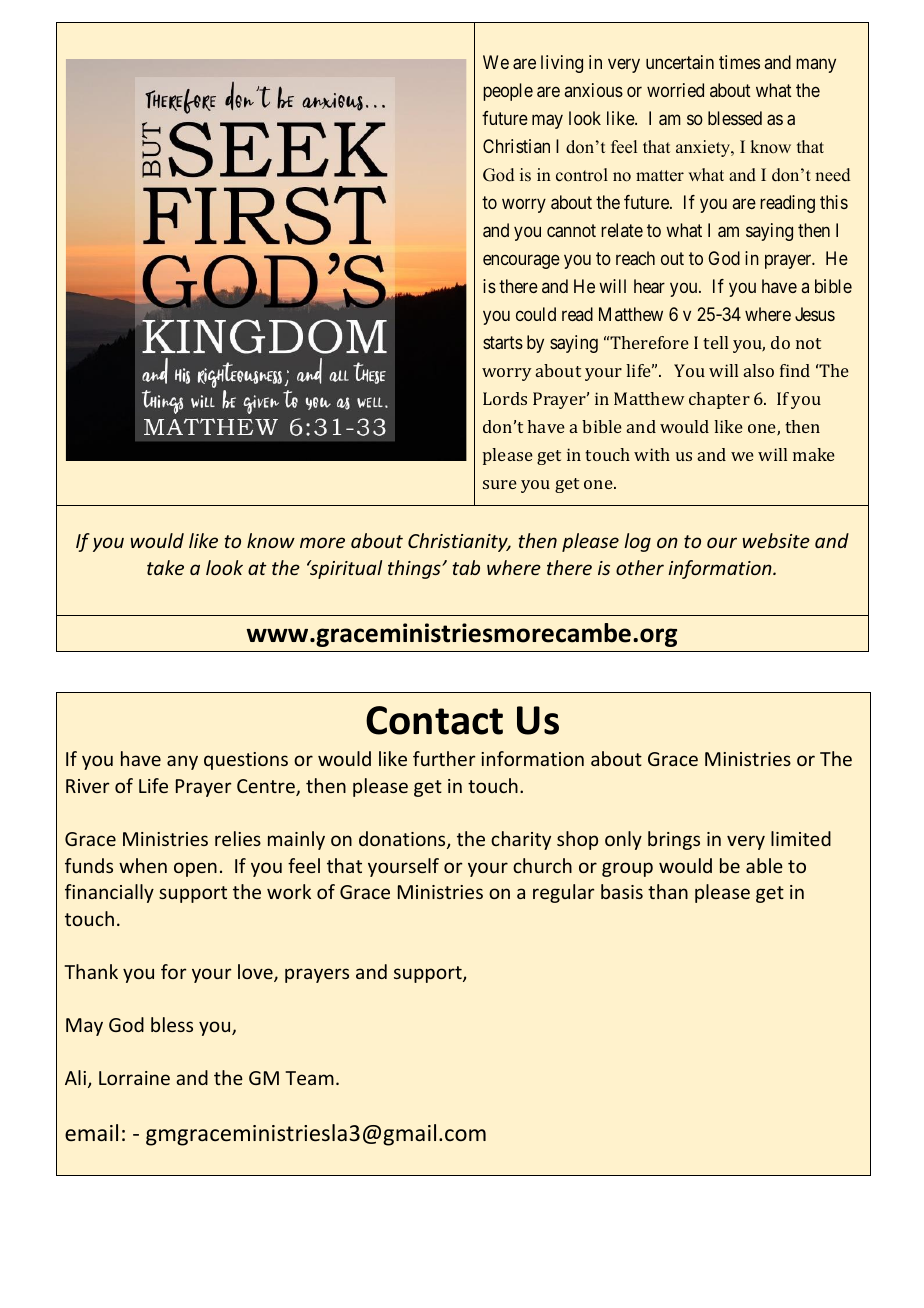 This image has height=1308, width=924. What do you see at coordinates (309, 1078) in the image?
I see `Team` at bounding box center [309, 1078].
